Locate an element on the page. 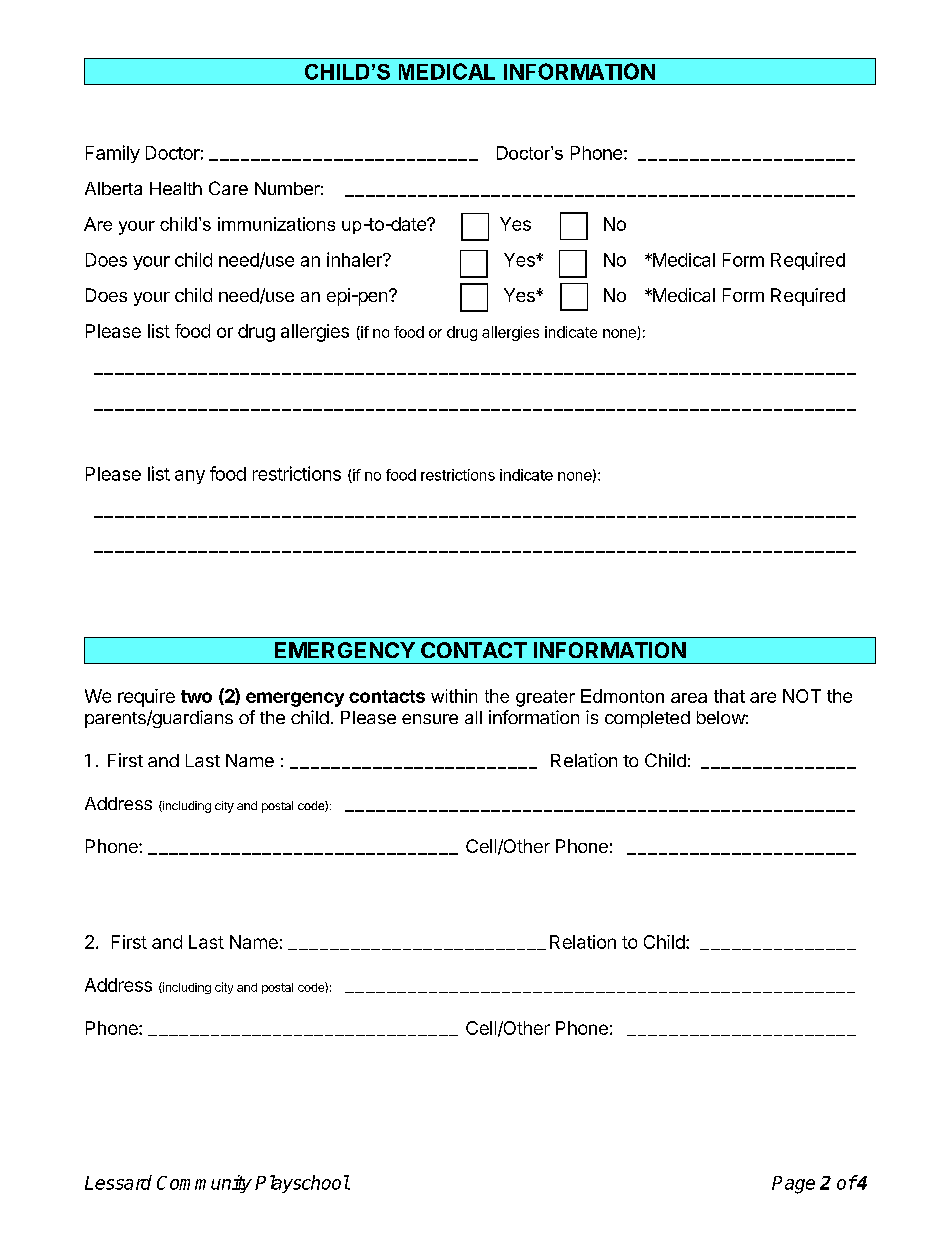  within is located at coordinates (454, 696).
